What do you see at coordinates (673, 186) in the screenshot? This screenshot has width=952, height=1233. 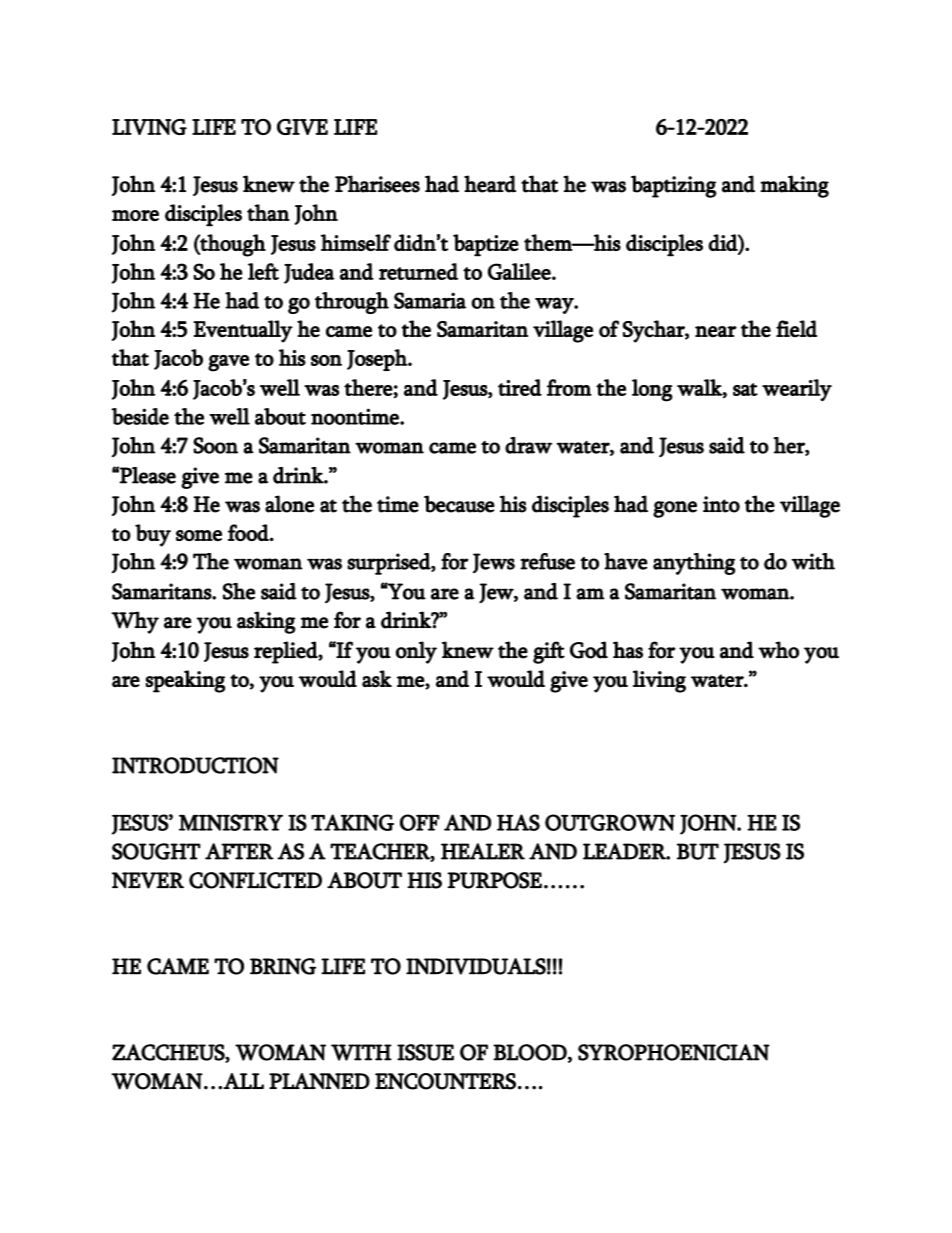 I see `baptizing` at bounding box center [673, 186].
